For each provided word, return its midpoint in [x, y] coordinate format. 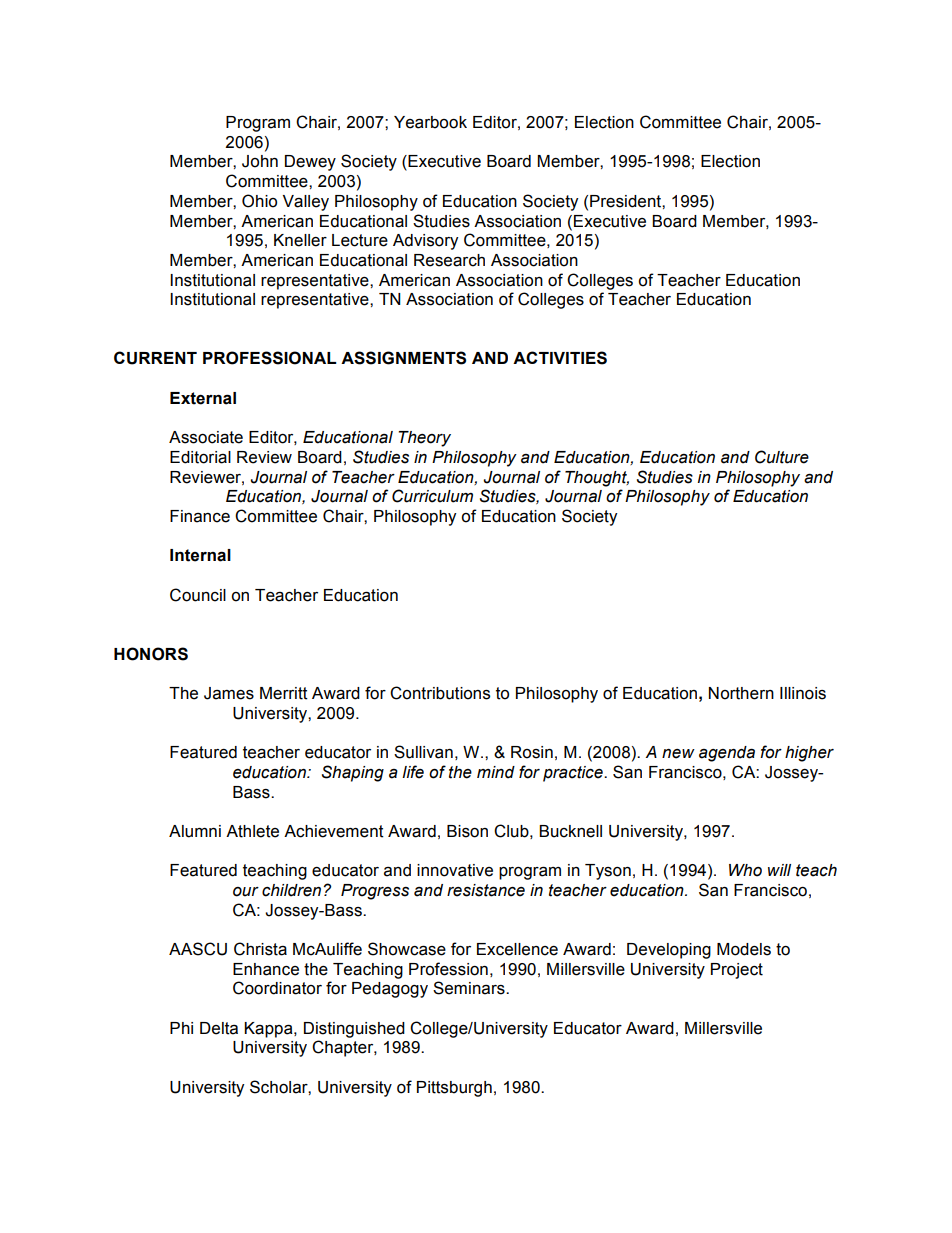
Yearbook [430, 122]
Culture [782, 457]
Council [198, 595]
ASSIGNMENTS [403, 358]
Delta [219, 1028]
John [260, 161]
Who [745, 870]
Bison [467, 831]
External [203, 398]
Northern [741, 693]
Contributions [440, 693]
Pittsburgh [454, 1089]
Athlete [252, 831]
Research [449, 260]
